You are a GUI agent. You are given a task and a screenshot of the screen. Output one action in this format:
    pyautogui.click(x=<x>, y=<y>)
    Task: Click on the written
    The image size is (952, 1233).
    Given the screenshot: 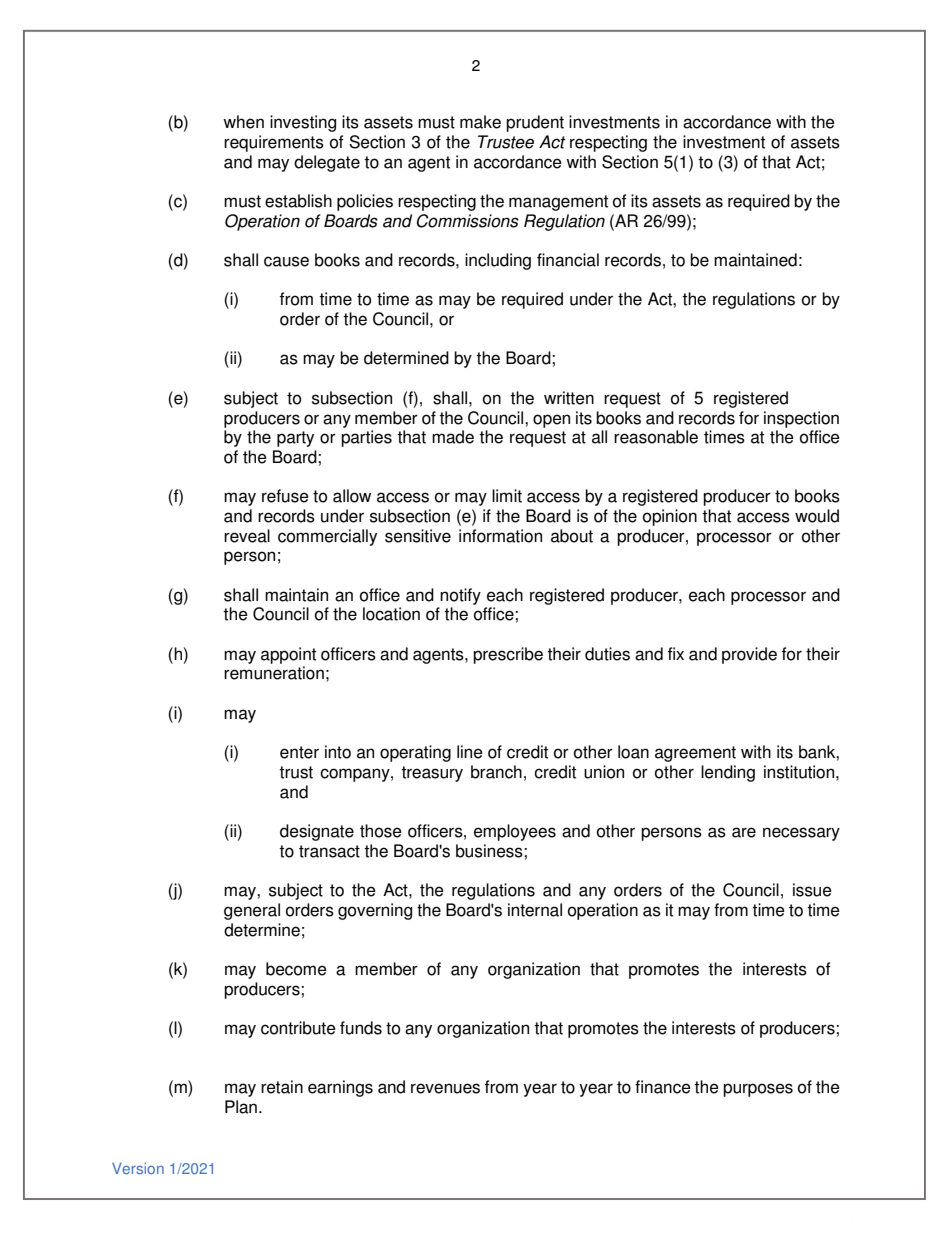 What is the action you would take?
    pyautogui.click(x=569, y=398)
